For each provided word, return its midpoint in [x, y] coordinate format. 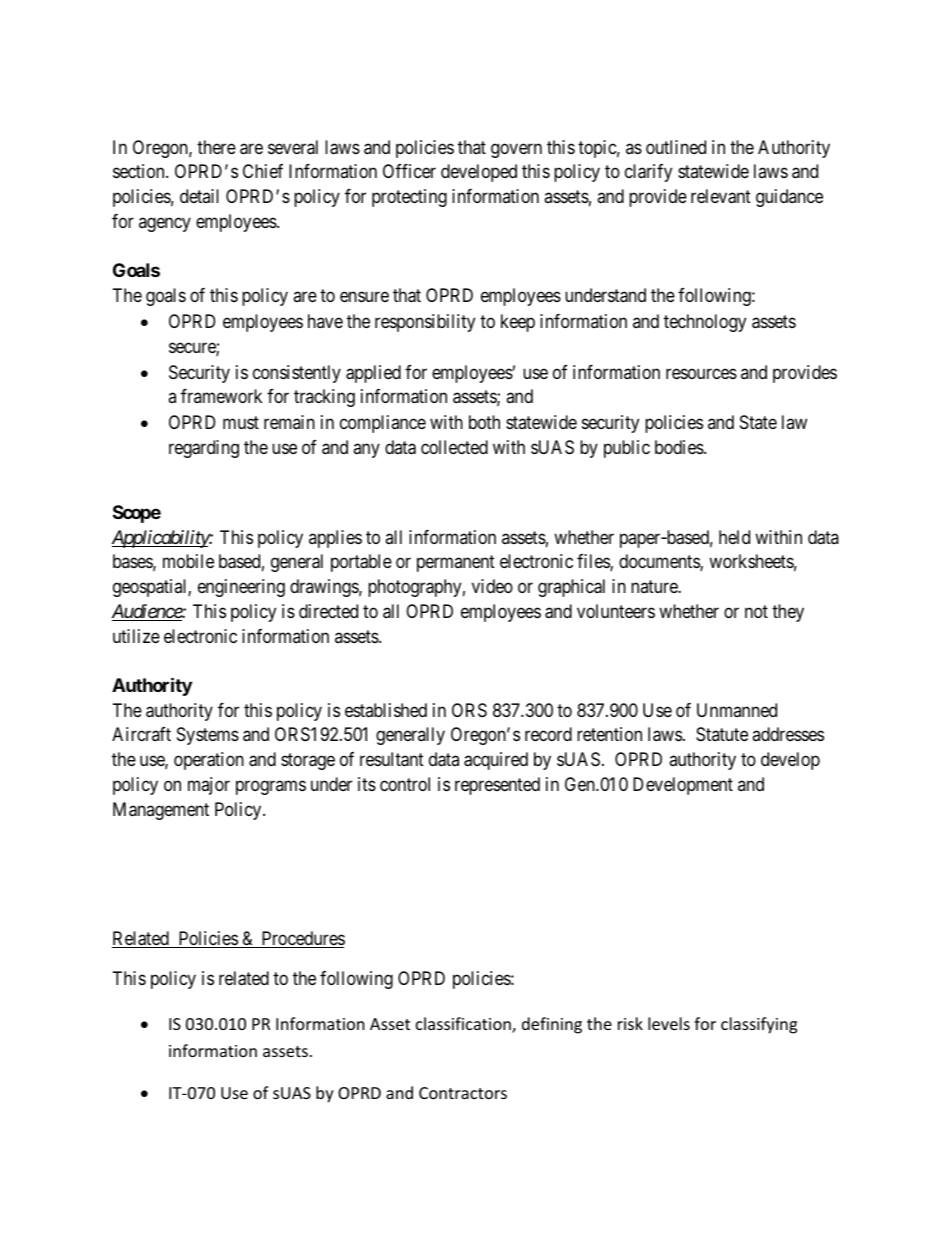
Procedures [302, 939]
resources [701, 373]
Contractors [463, 1093]
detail [199, 196]
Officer [409, 171]
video [492, 586]
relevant [721, 196]
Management [161, 811]
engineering [241, 588]
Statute [722, 734]
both [484, 422]
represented [497, 786]
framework [221, 396]
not [756, 611]
